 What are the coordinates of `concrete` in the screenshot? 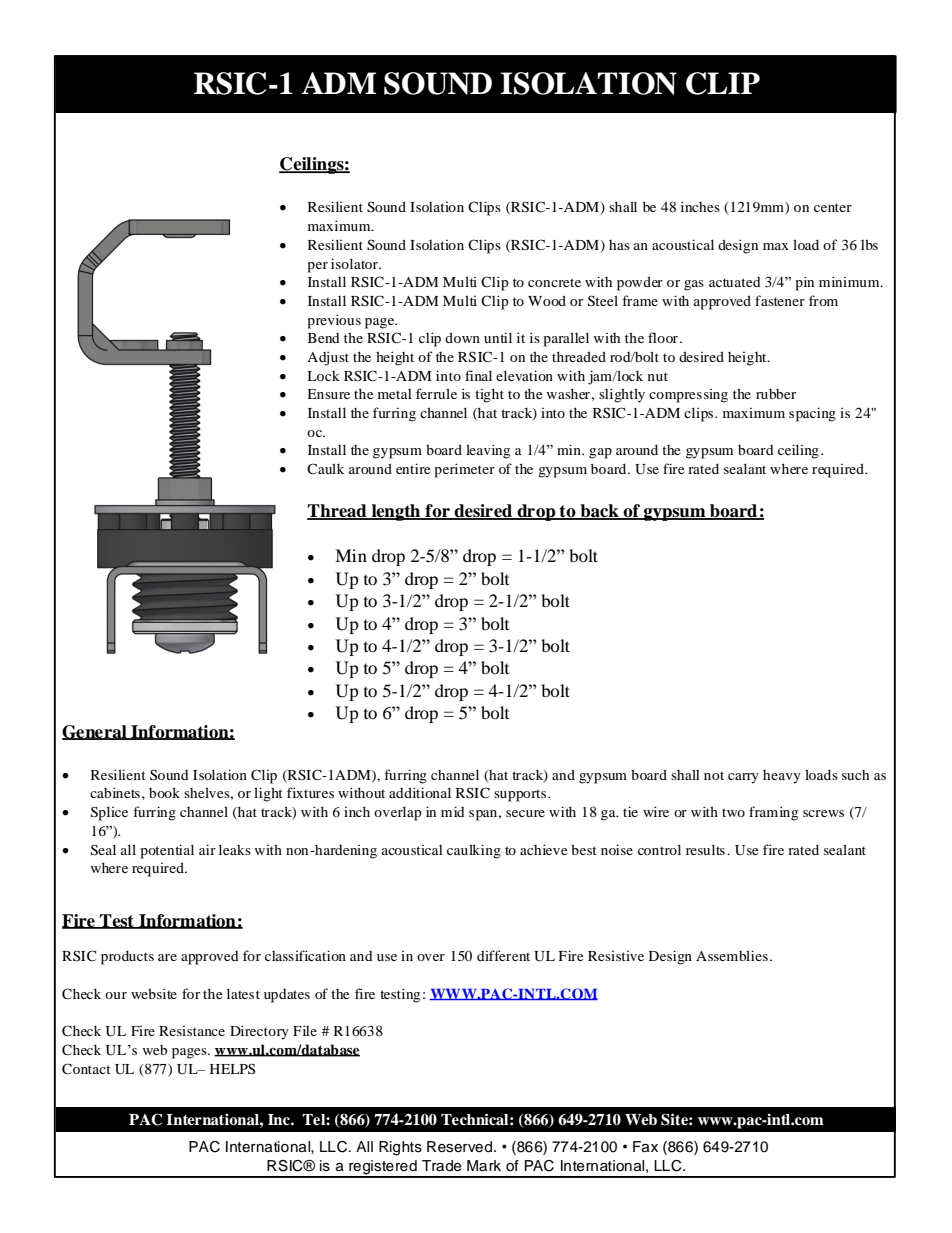 It's located at (554, 282).
